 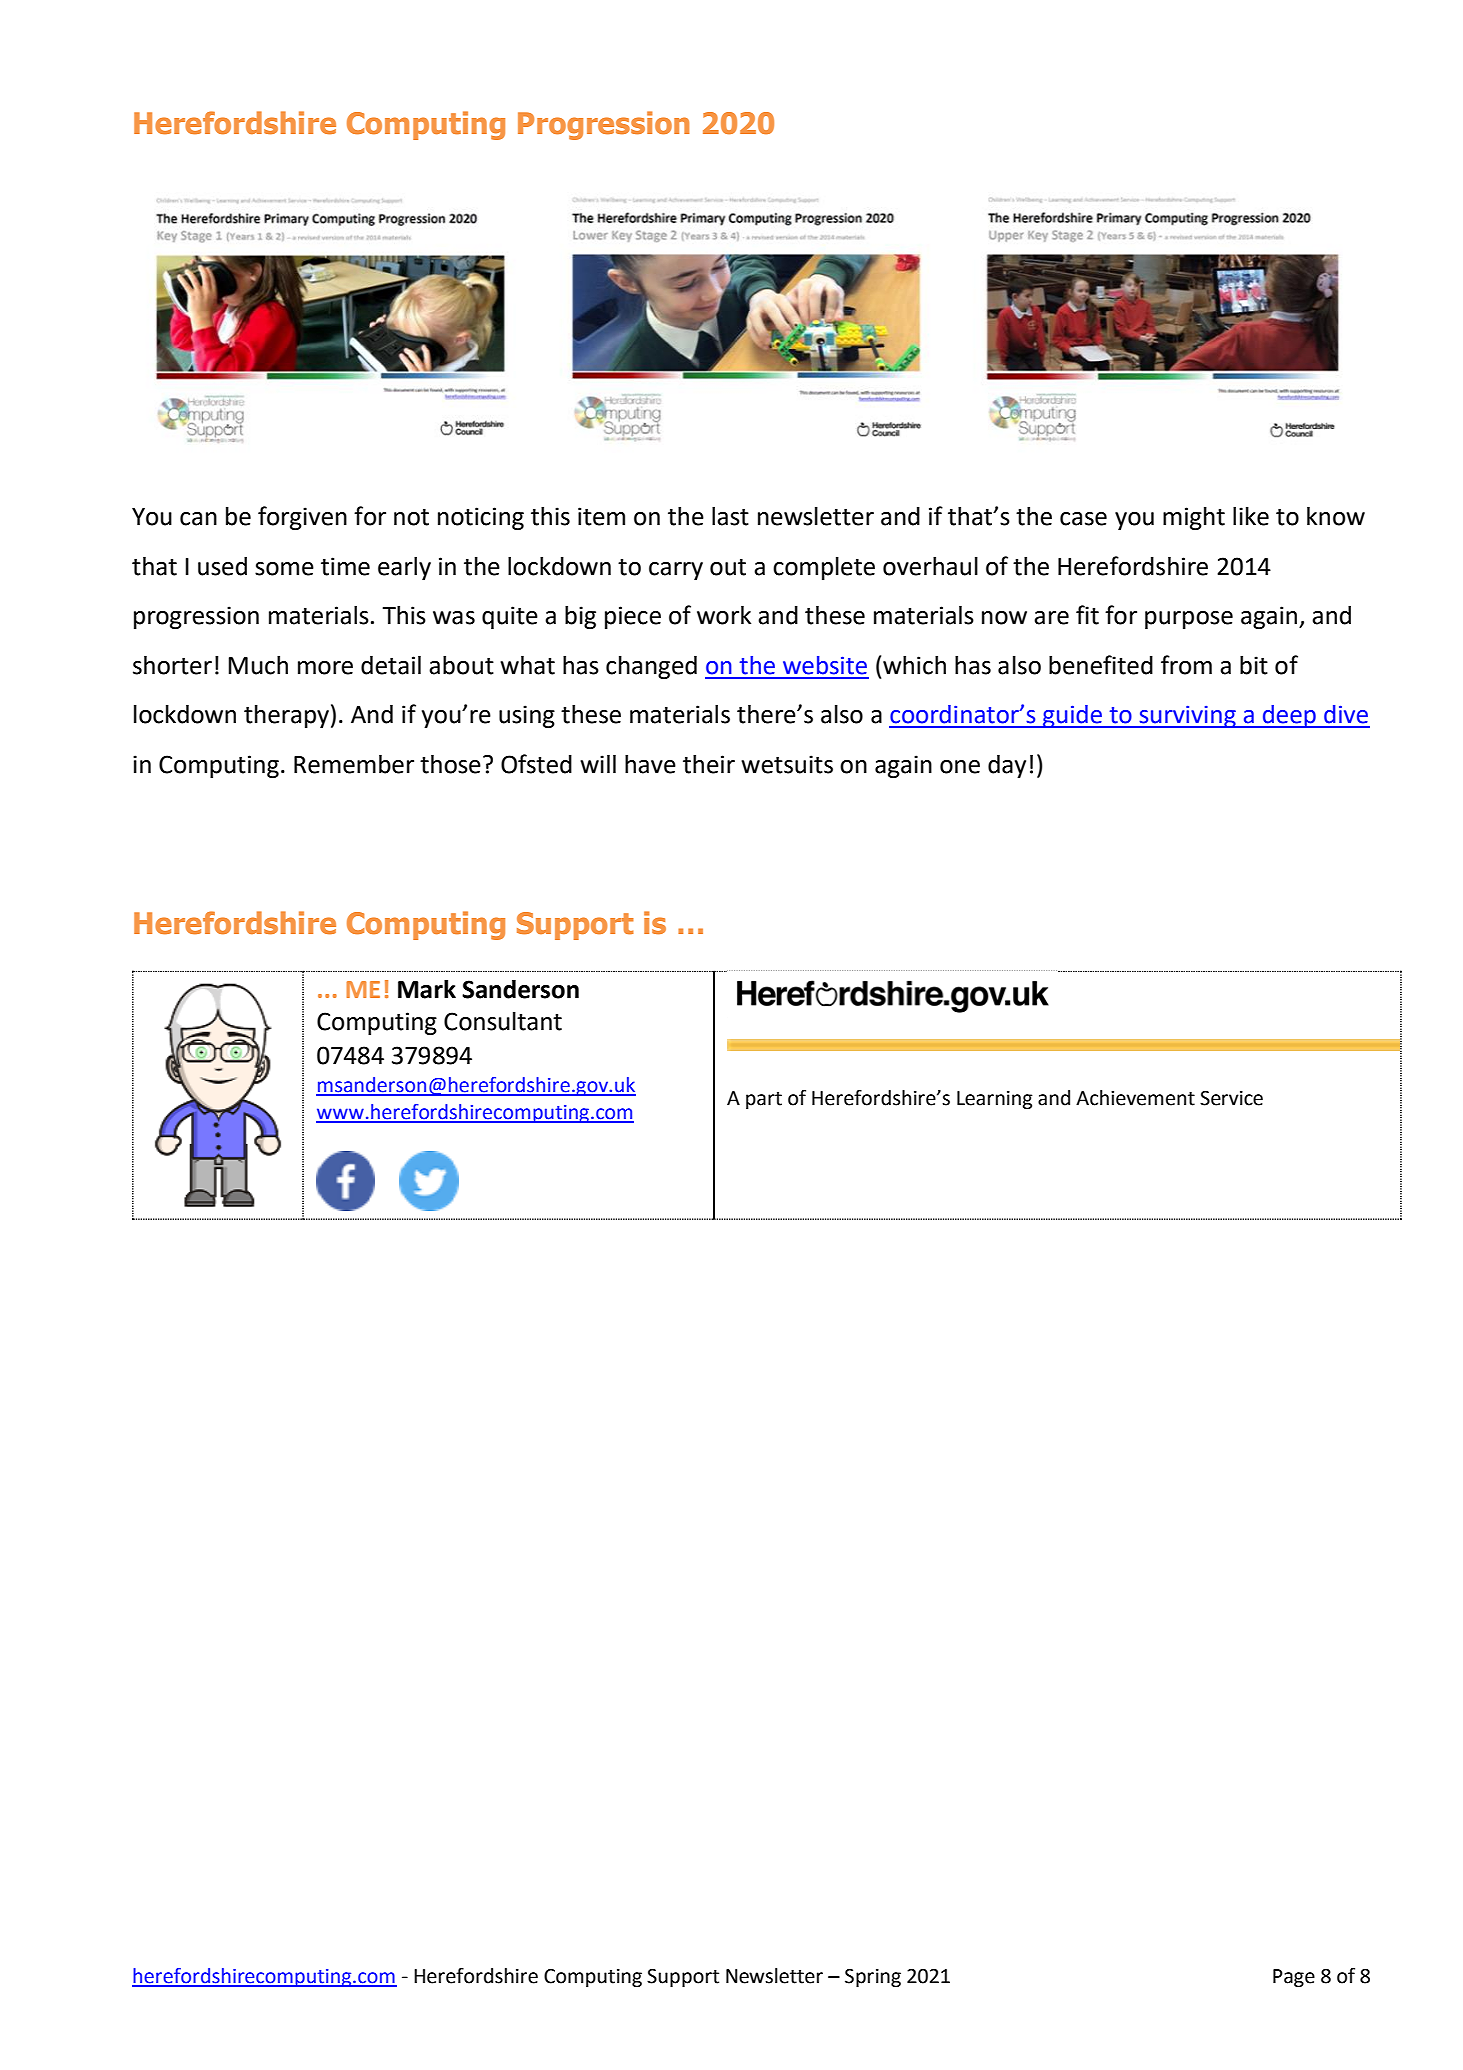 What do you see at coordinates (873, 1978) in the screenshot?
I see `Spring` at bounding box center [873, 1978].
